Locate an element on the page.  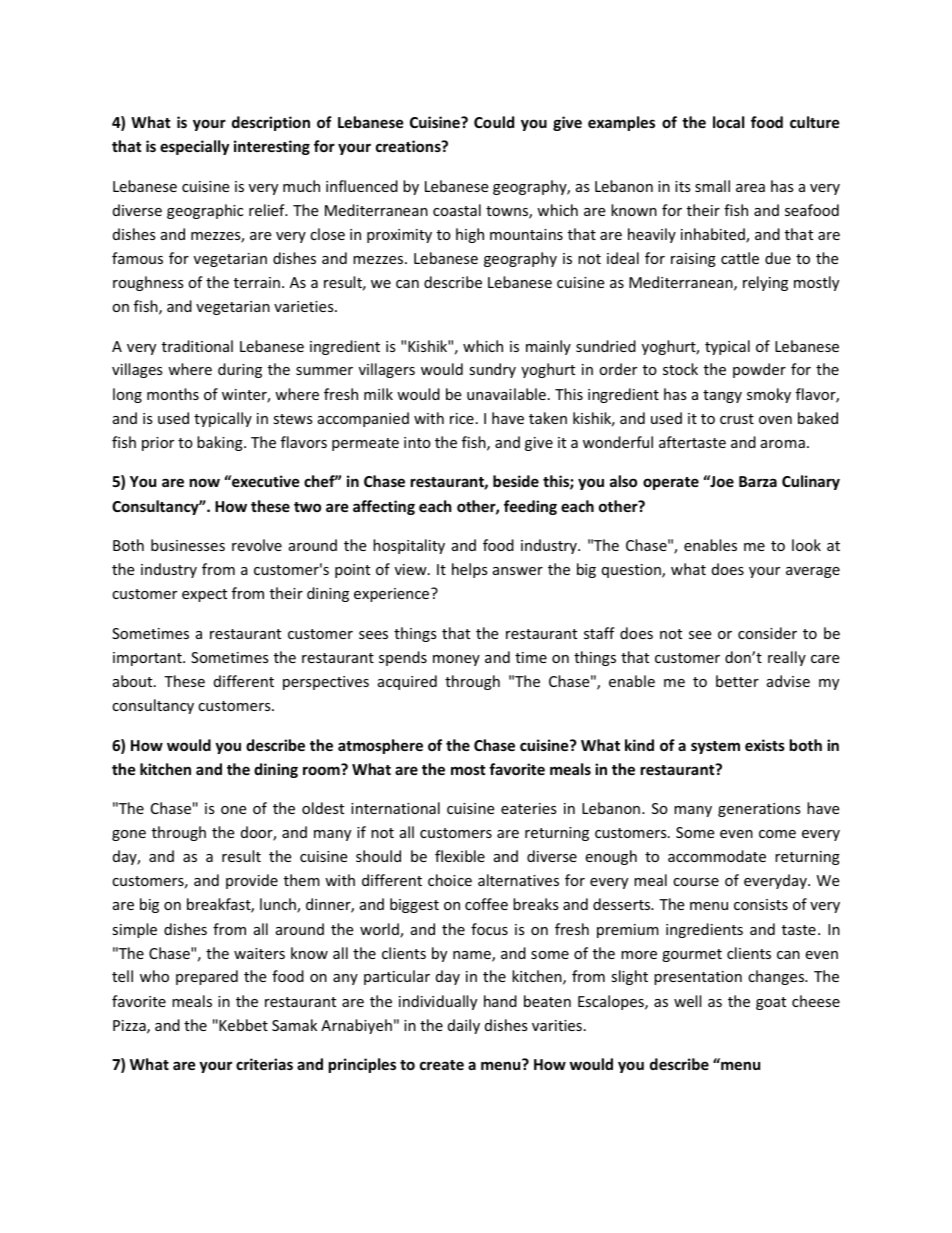
exists is located at coordinates (765, 745).
